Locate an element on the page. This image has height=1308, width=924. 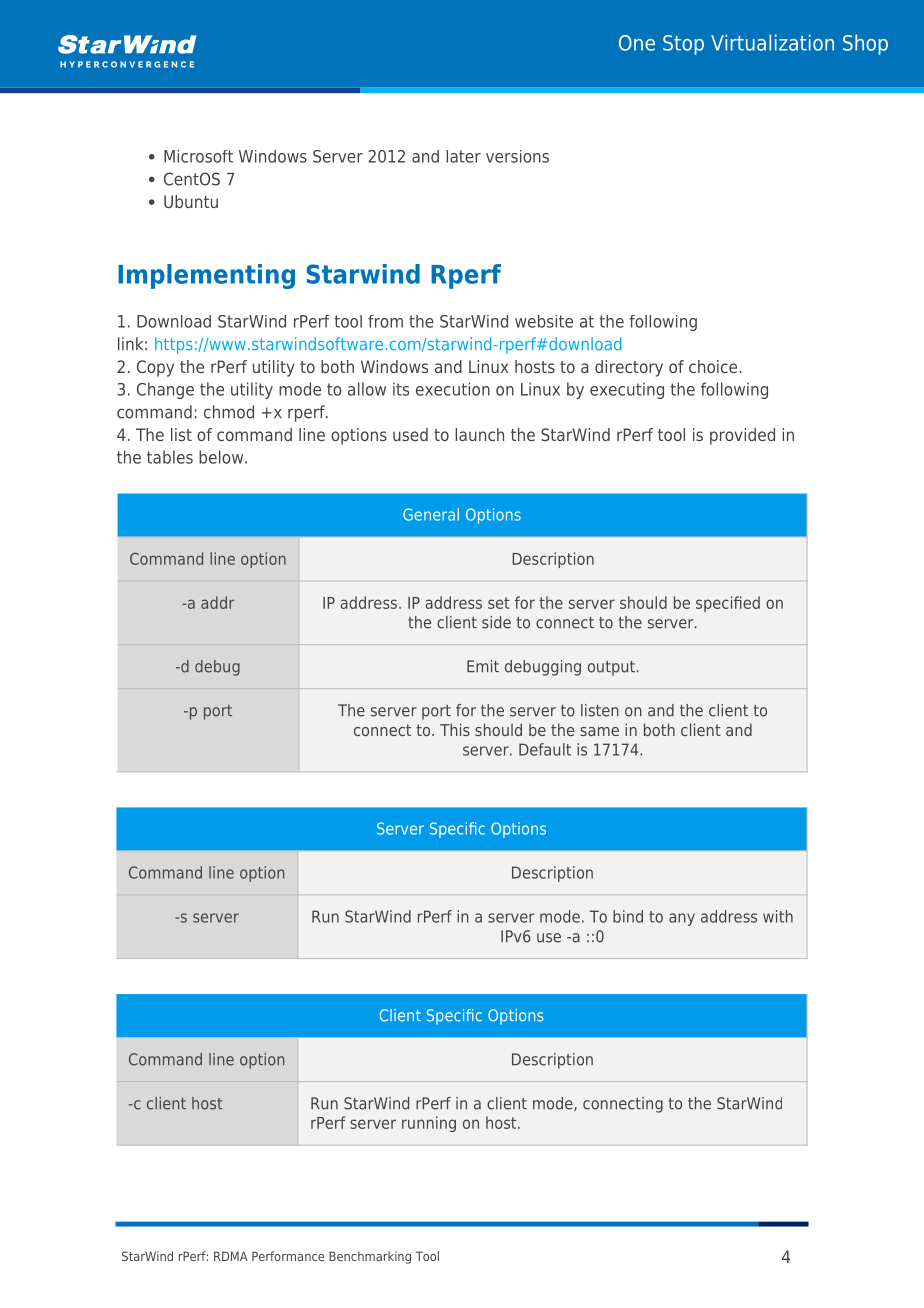
RDMA is located at coordinates (231, 1256).
